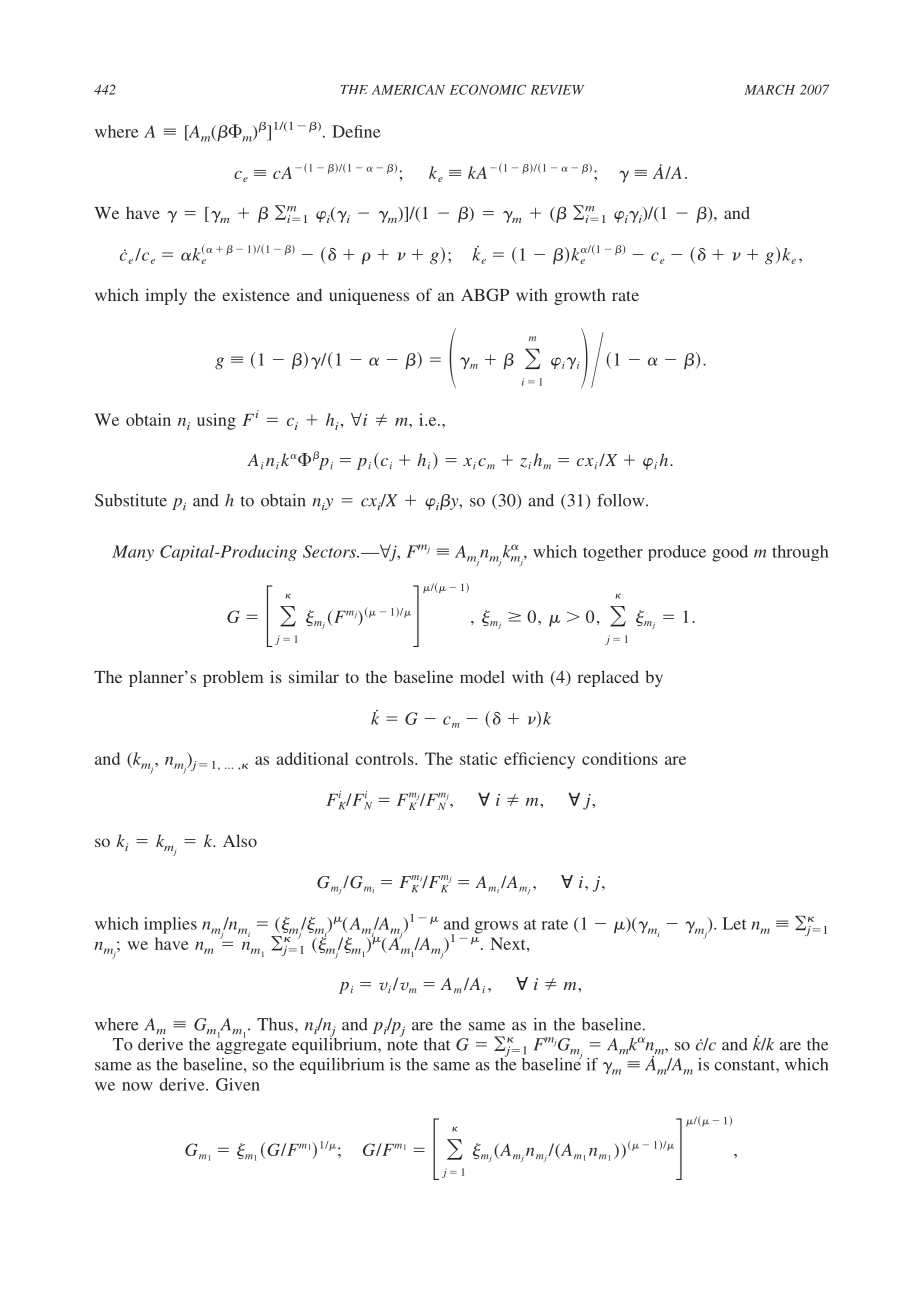 The image size is (921, 1316). Describe the element at coordinates (251, 1045) in the image. I see `aggregate` at that location.
